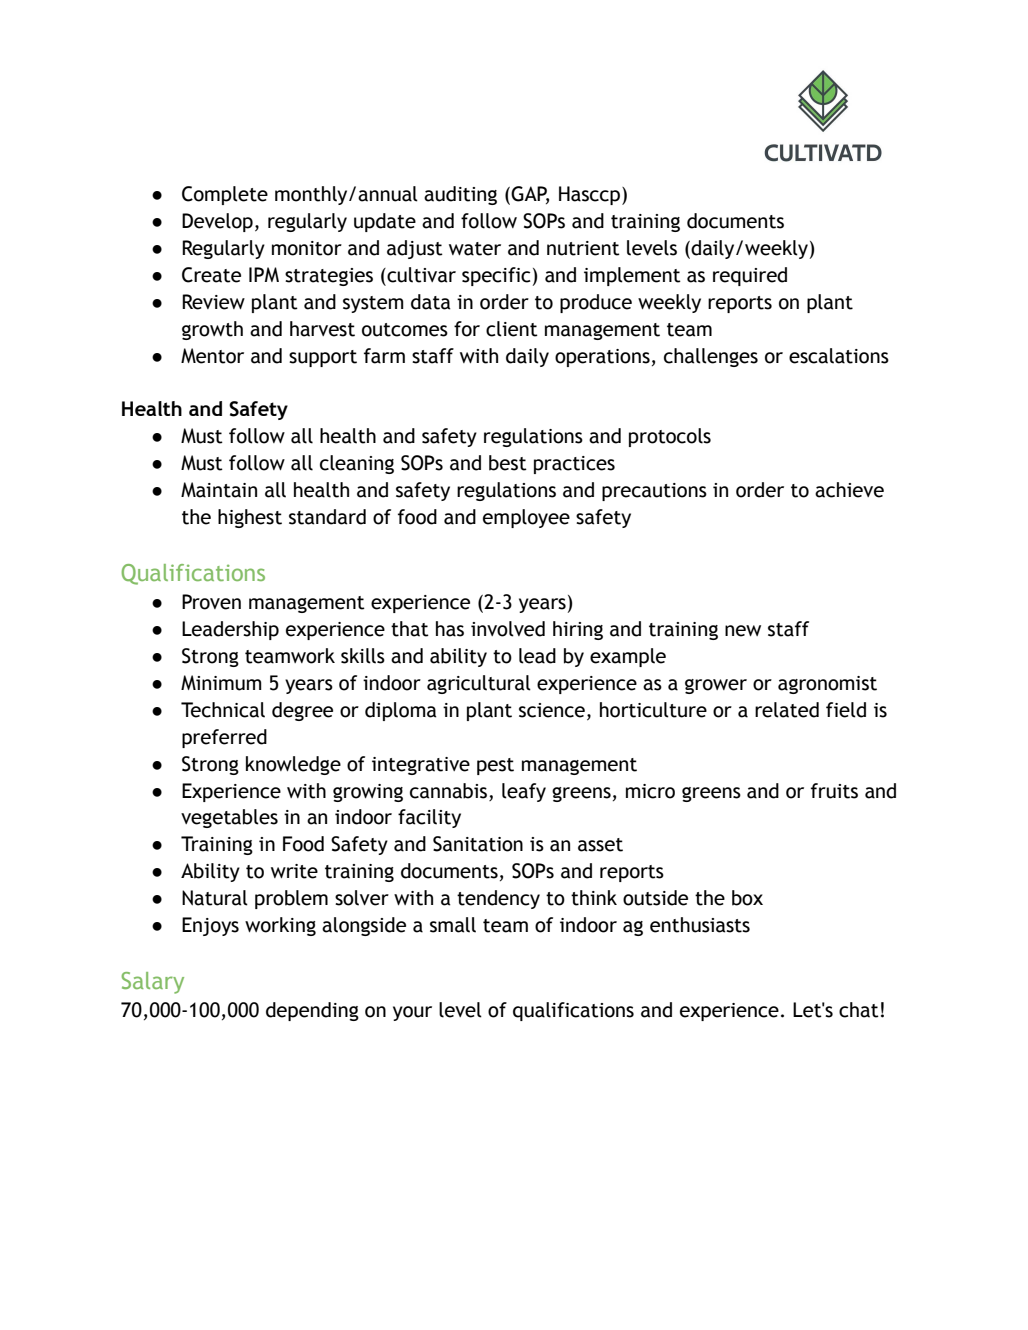  I want to click on achieve, so click(849, 490).
